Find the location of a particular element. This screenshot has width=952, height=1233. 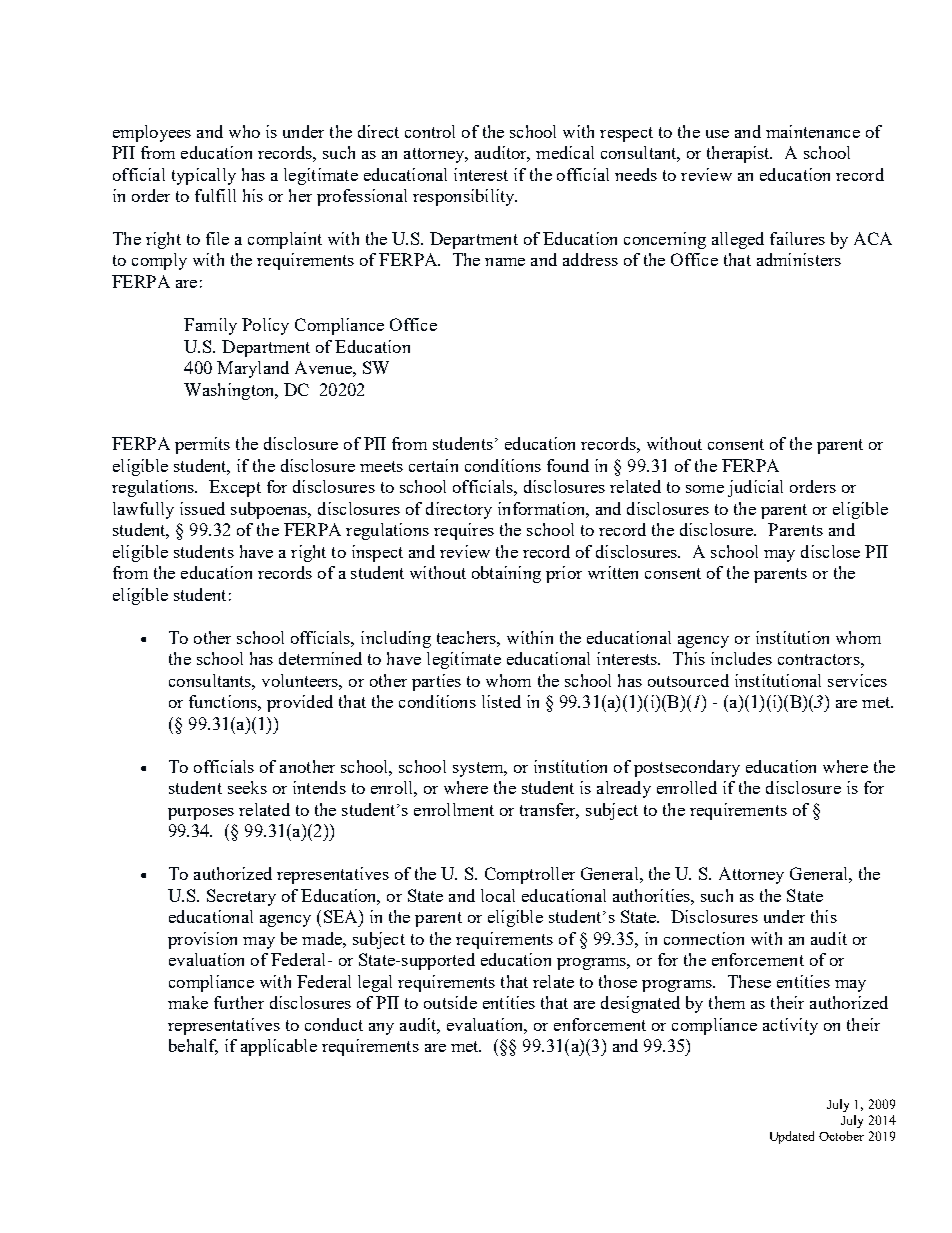

behalf is located at coordinates (193, 1047).
